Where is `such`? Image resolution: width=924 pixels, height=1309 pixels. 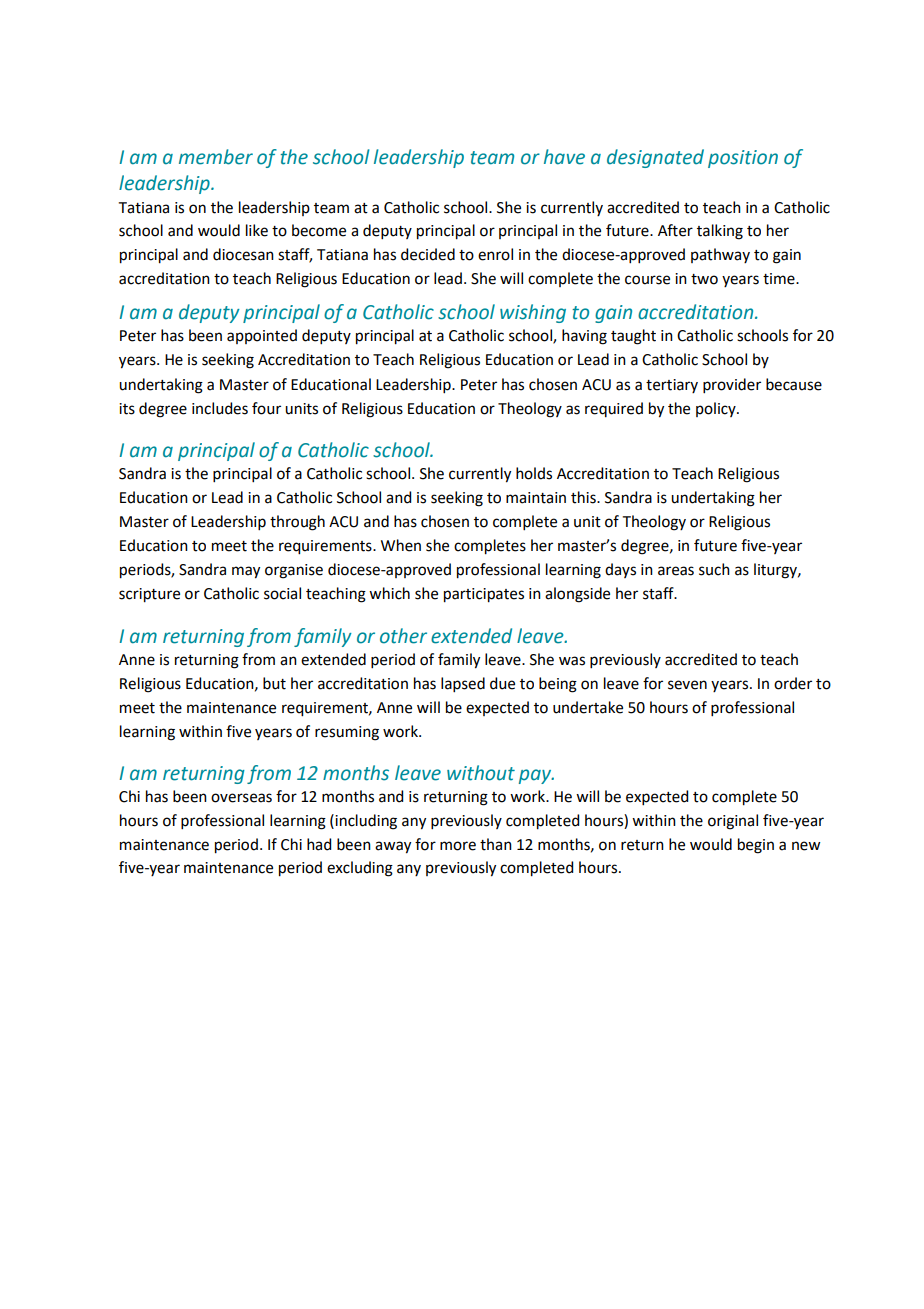
such is located at coordinates (714, 569).
